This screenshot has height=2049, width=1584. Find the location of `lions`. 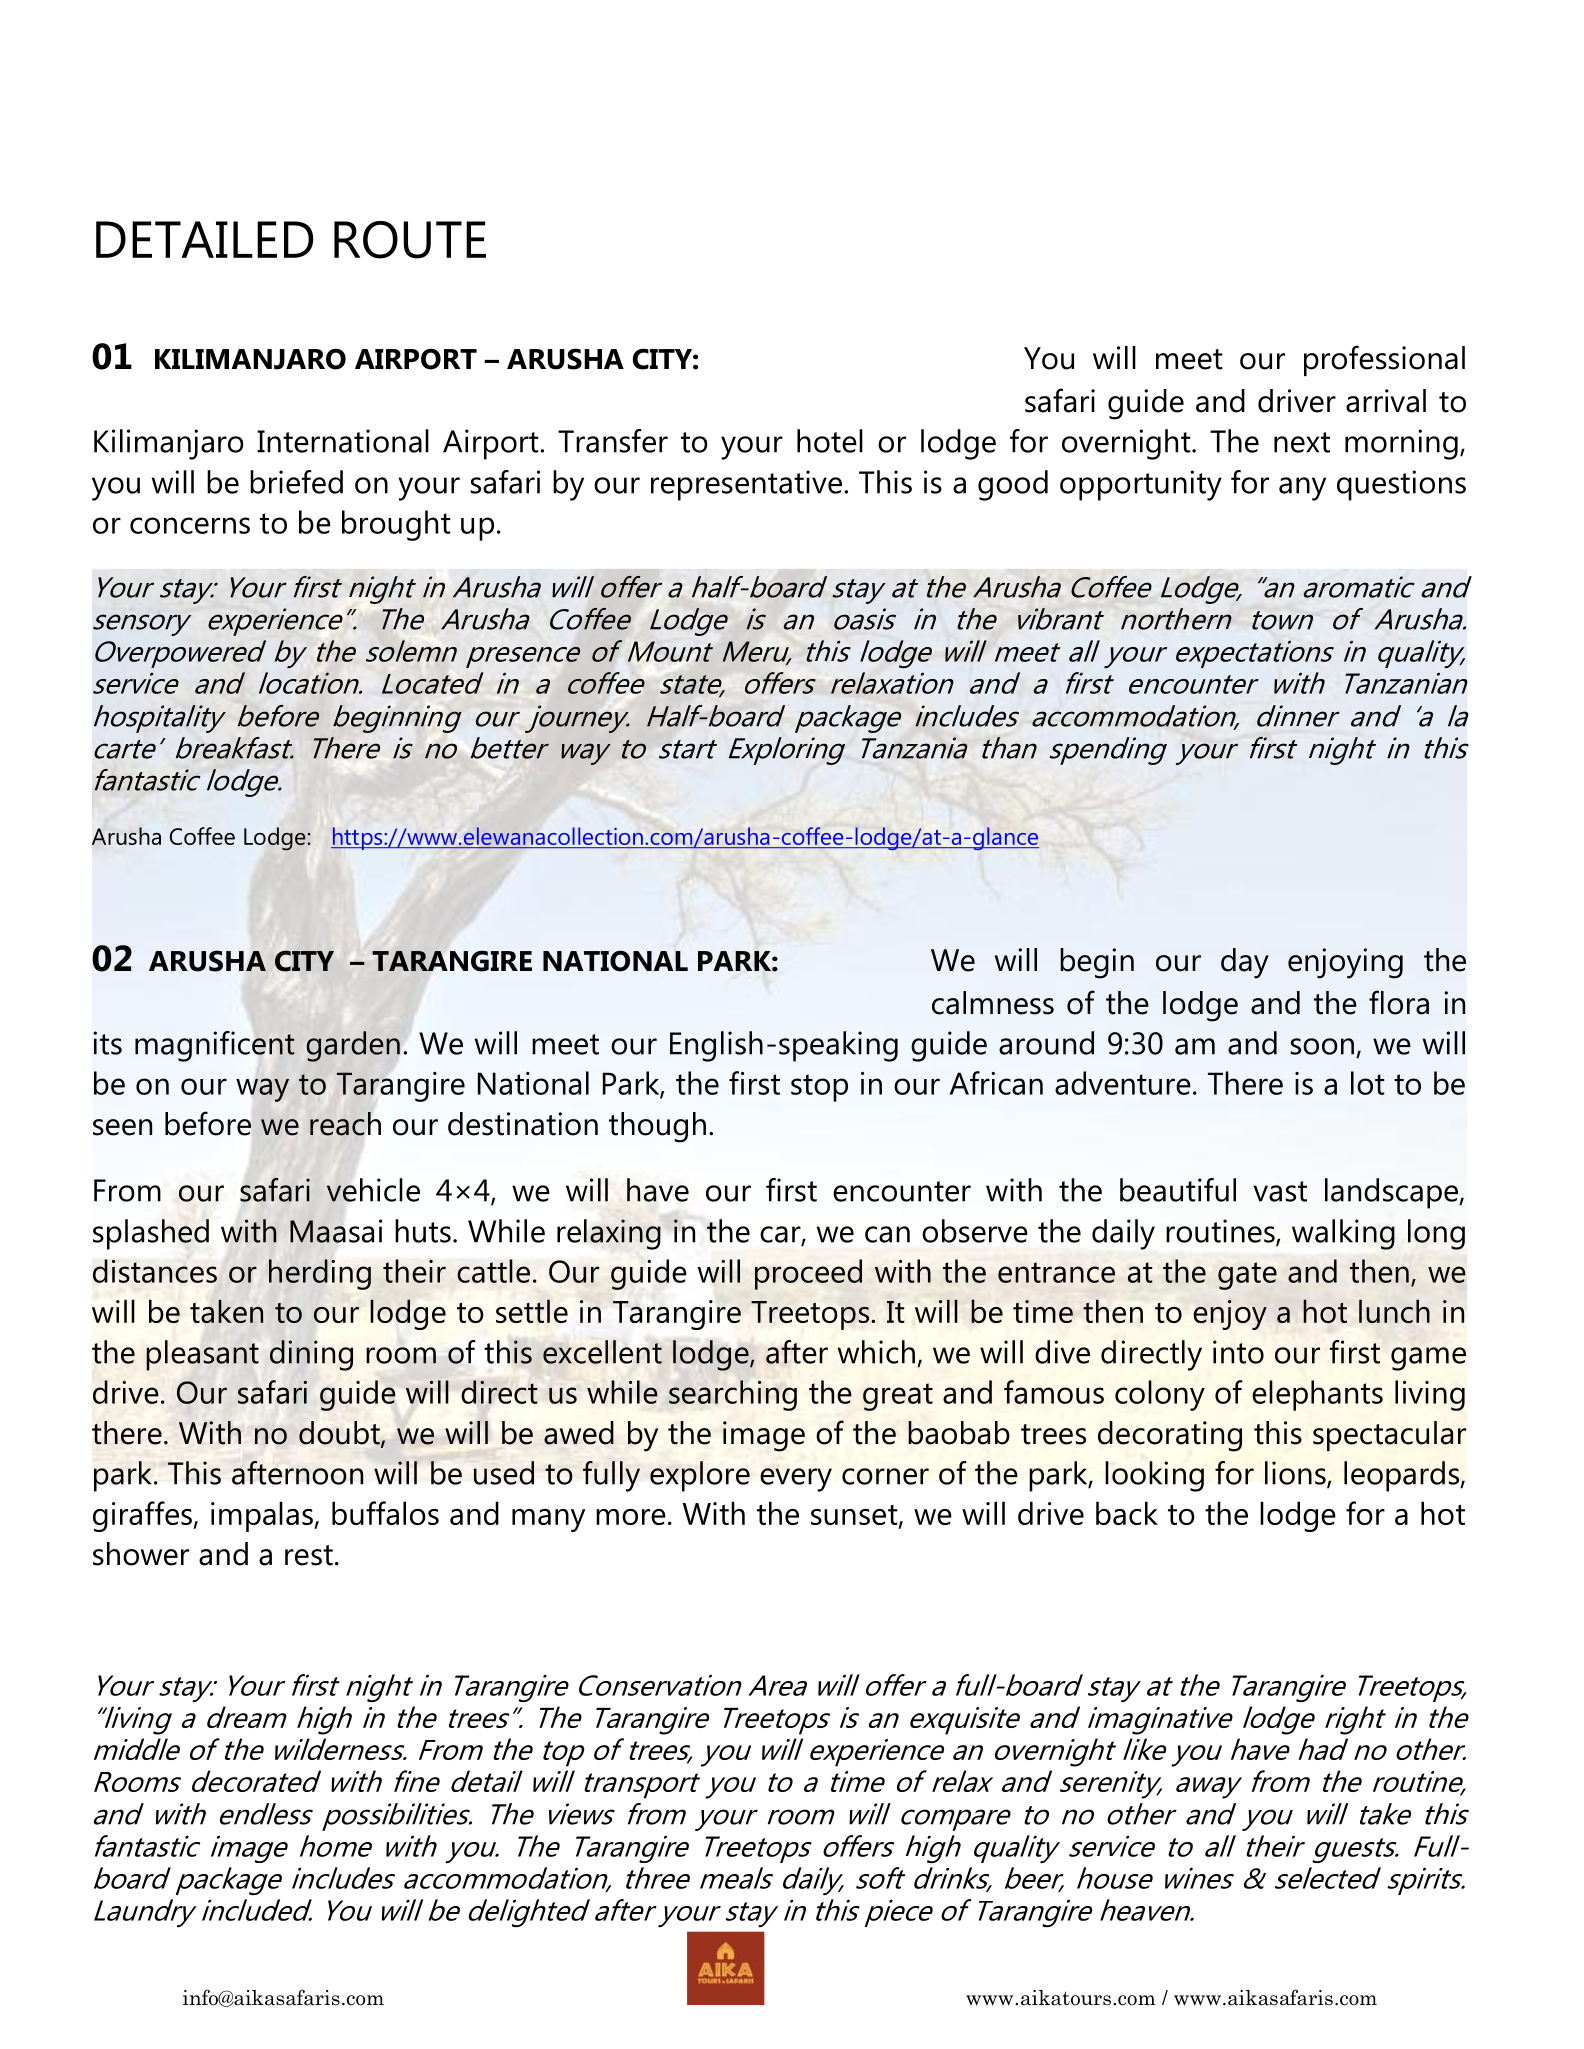

lions is located at coordinates (1296, 1474).
